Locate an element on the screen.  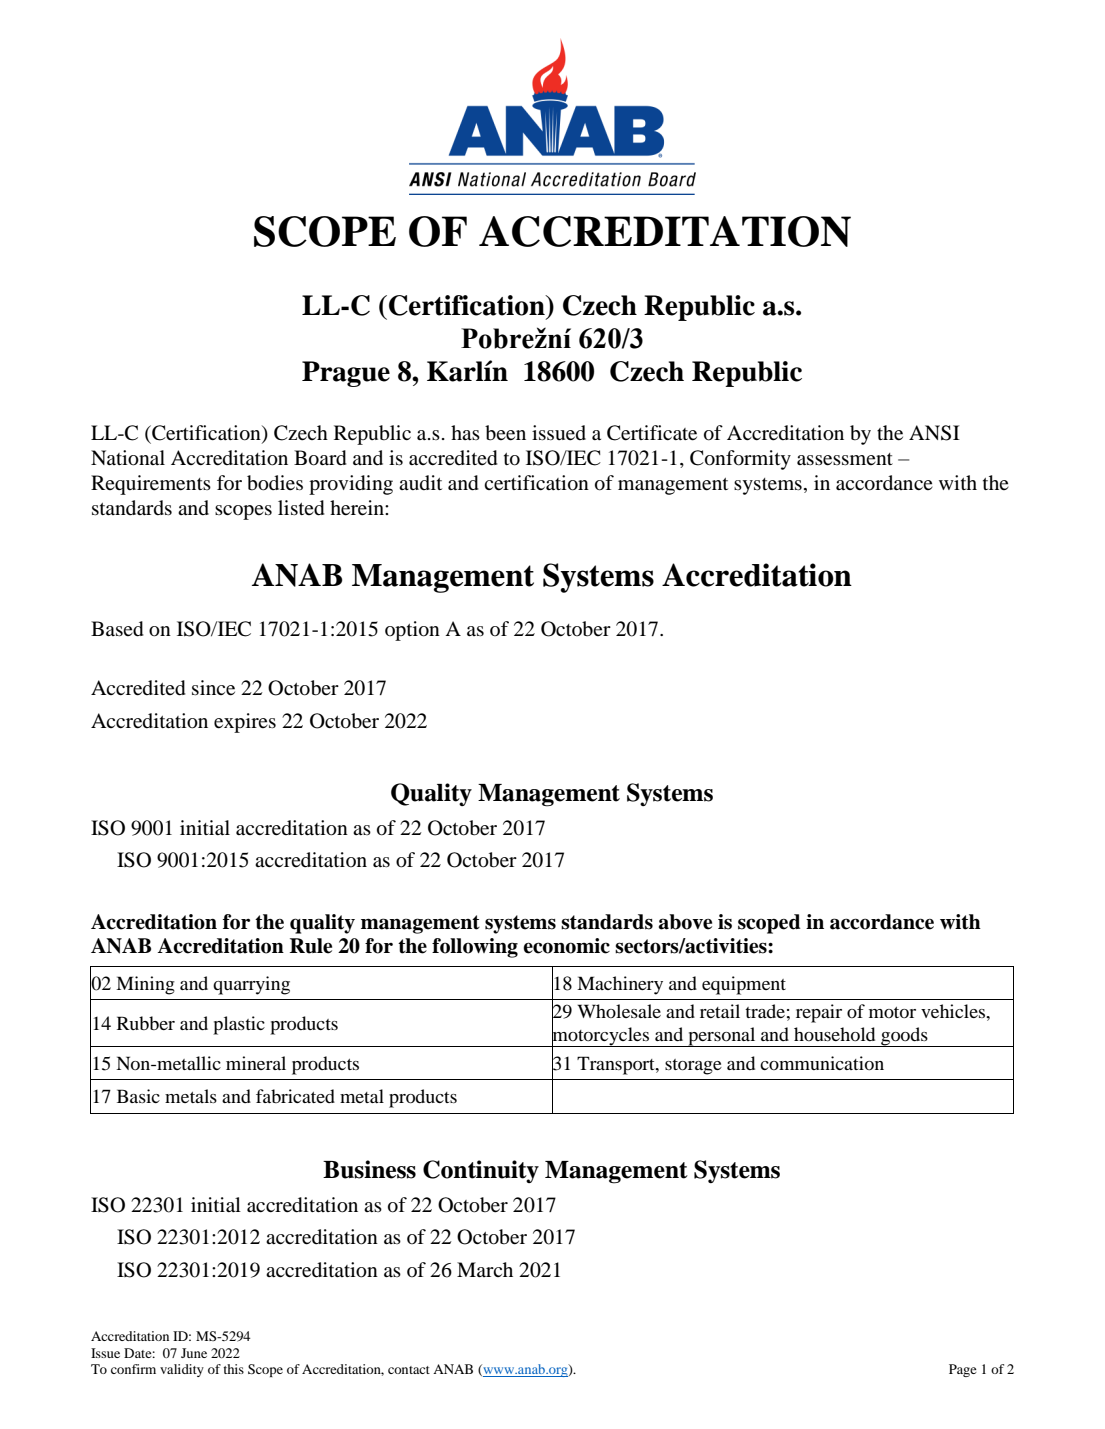
been is located at coordinates (505, 433).
